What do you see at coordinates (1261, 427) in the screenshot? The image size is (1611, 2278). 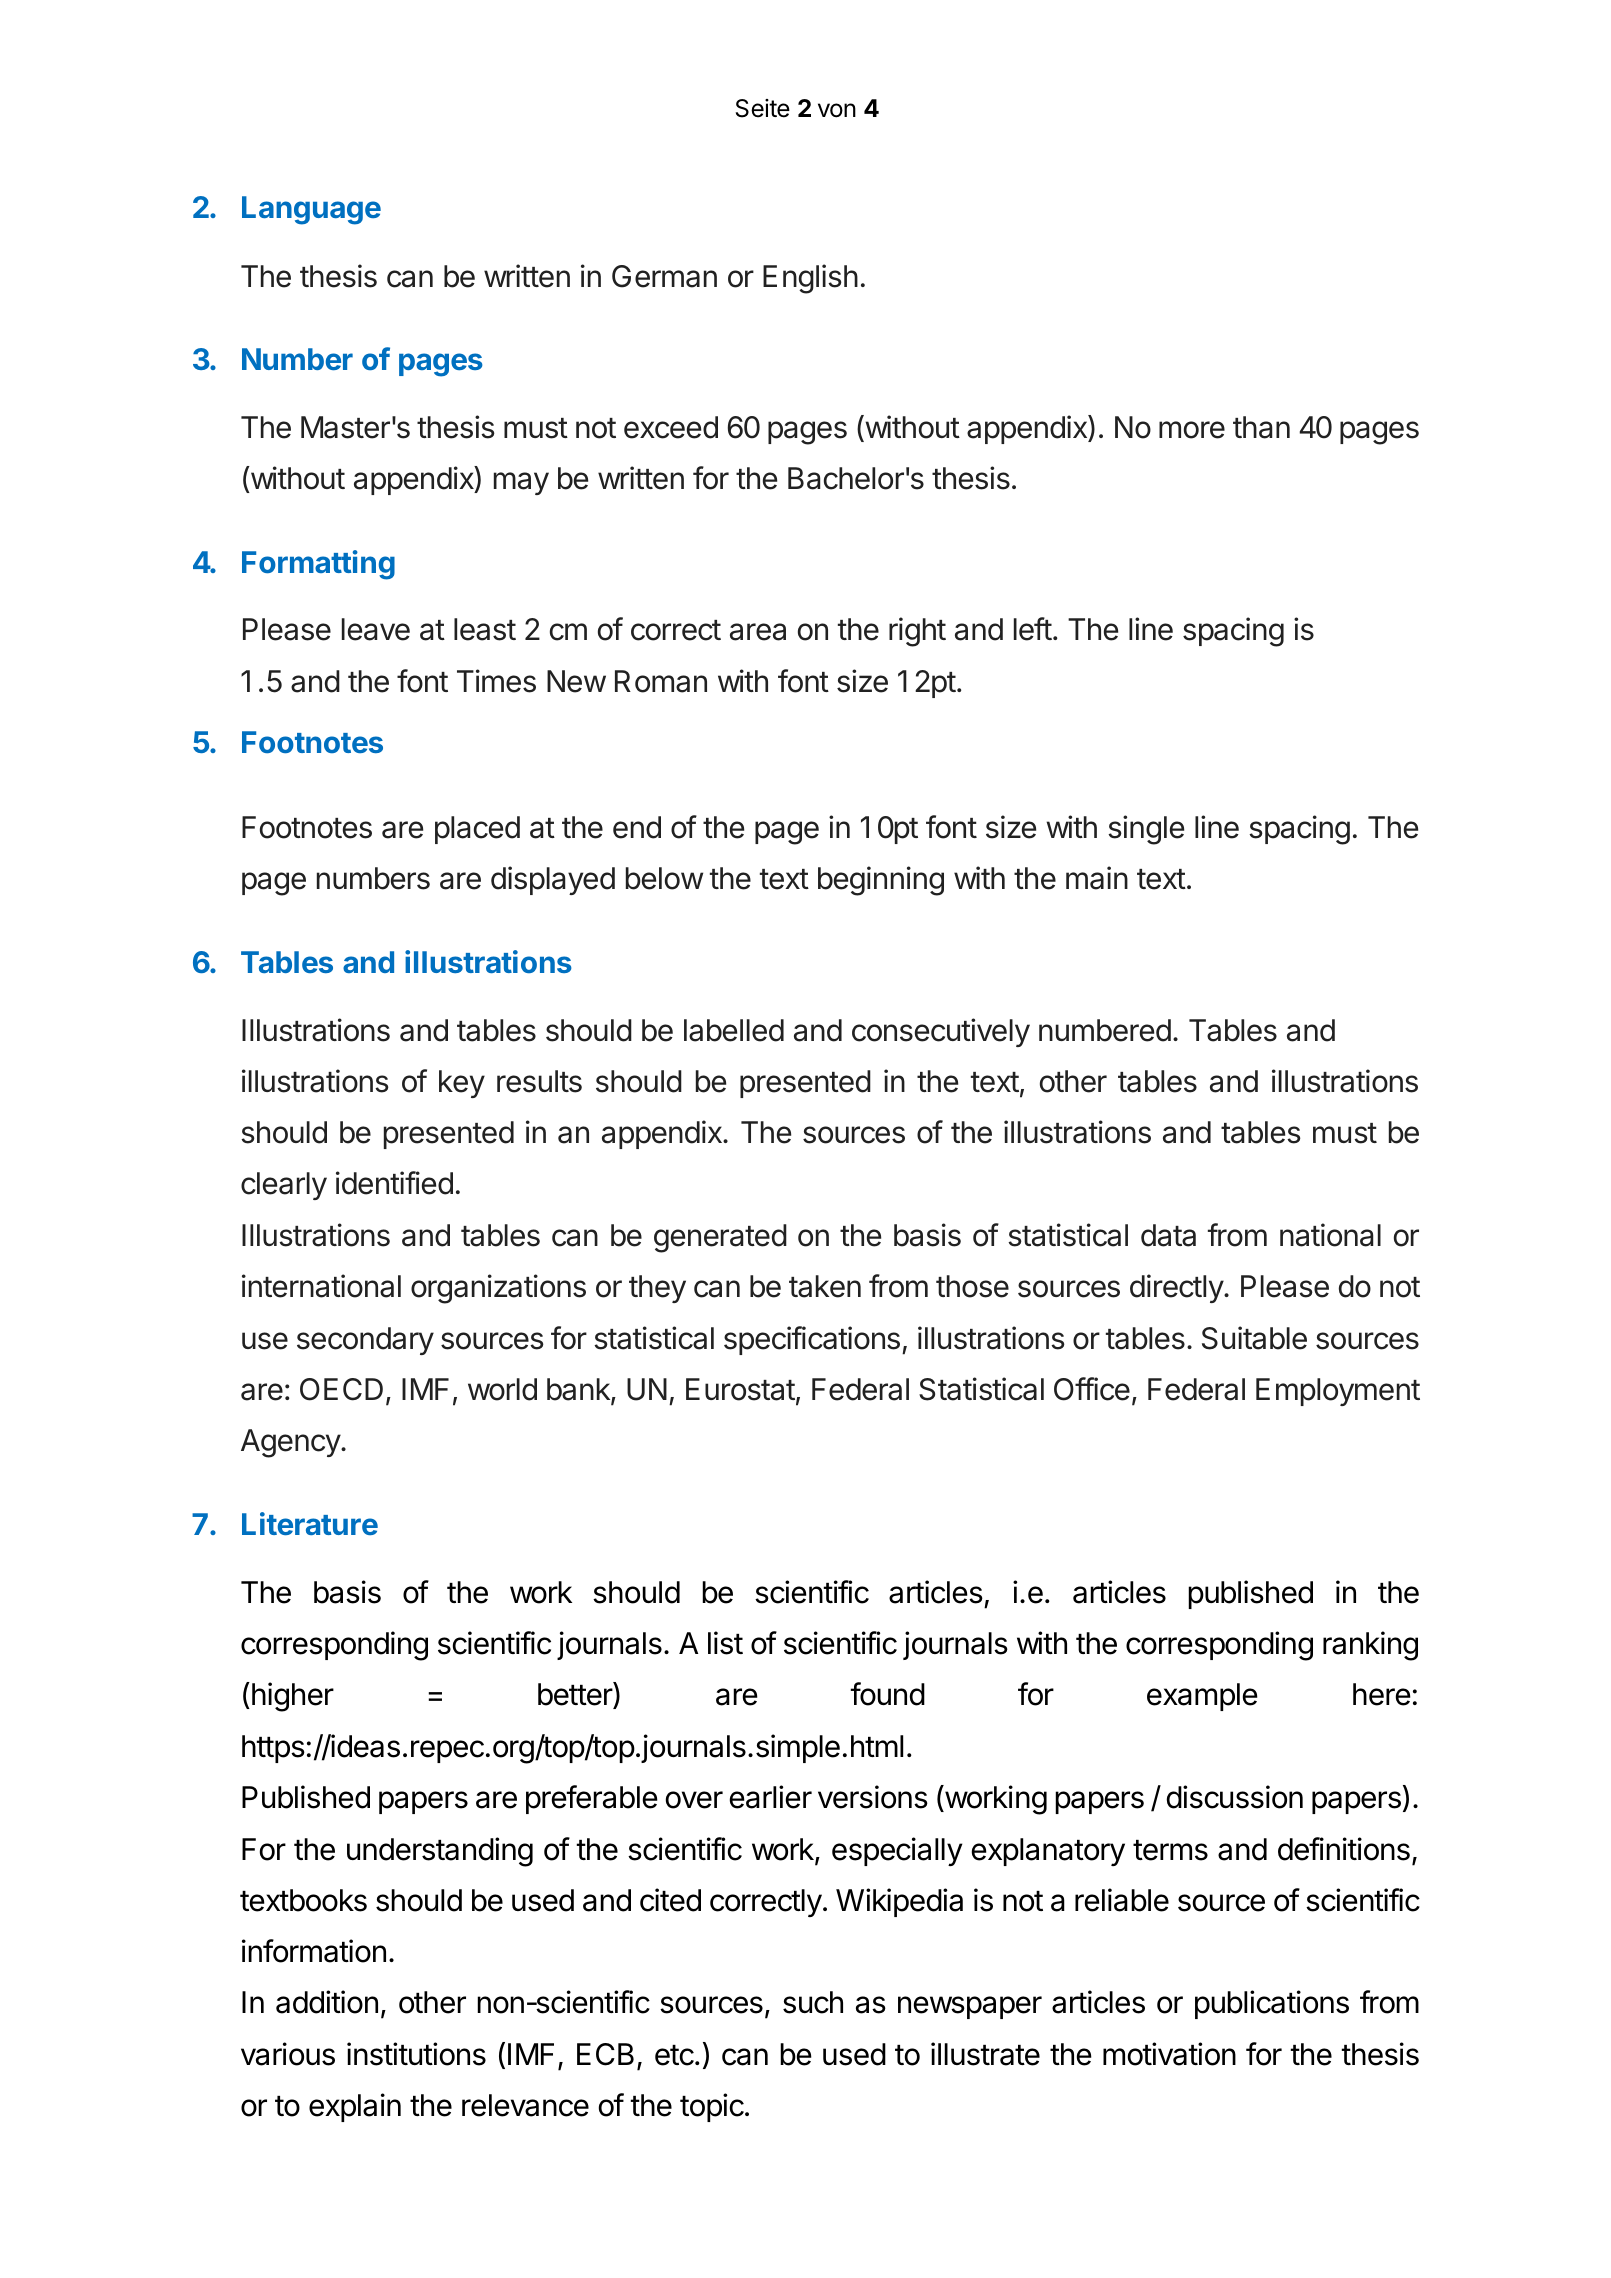 I see `than` at bounding box center [1261, 427].
